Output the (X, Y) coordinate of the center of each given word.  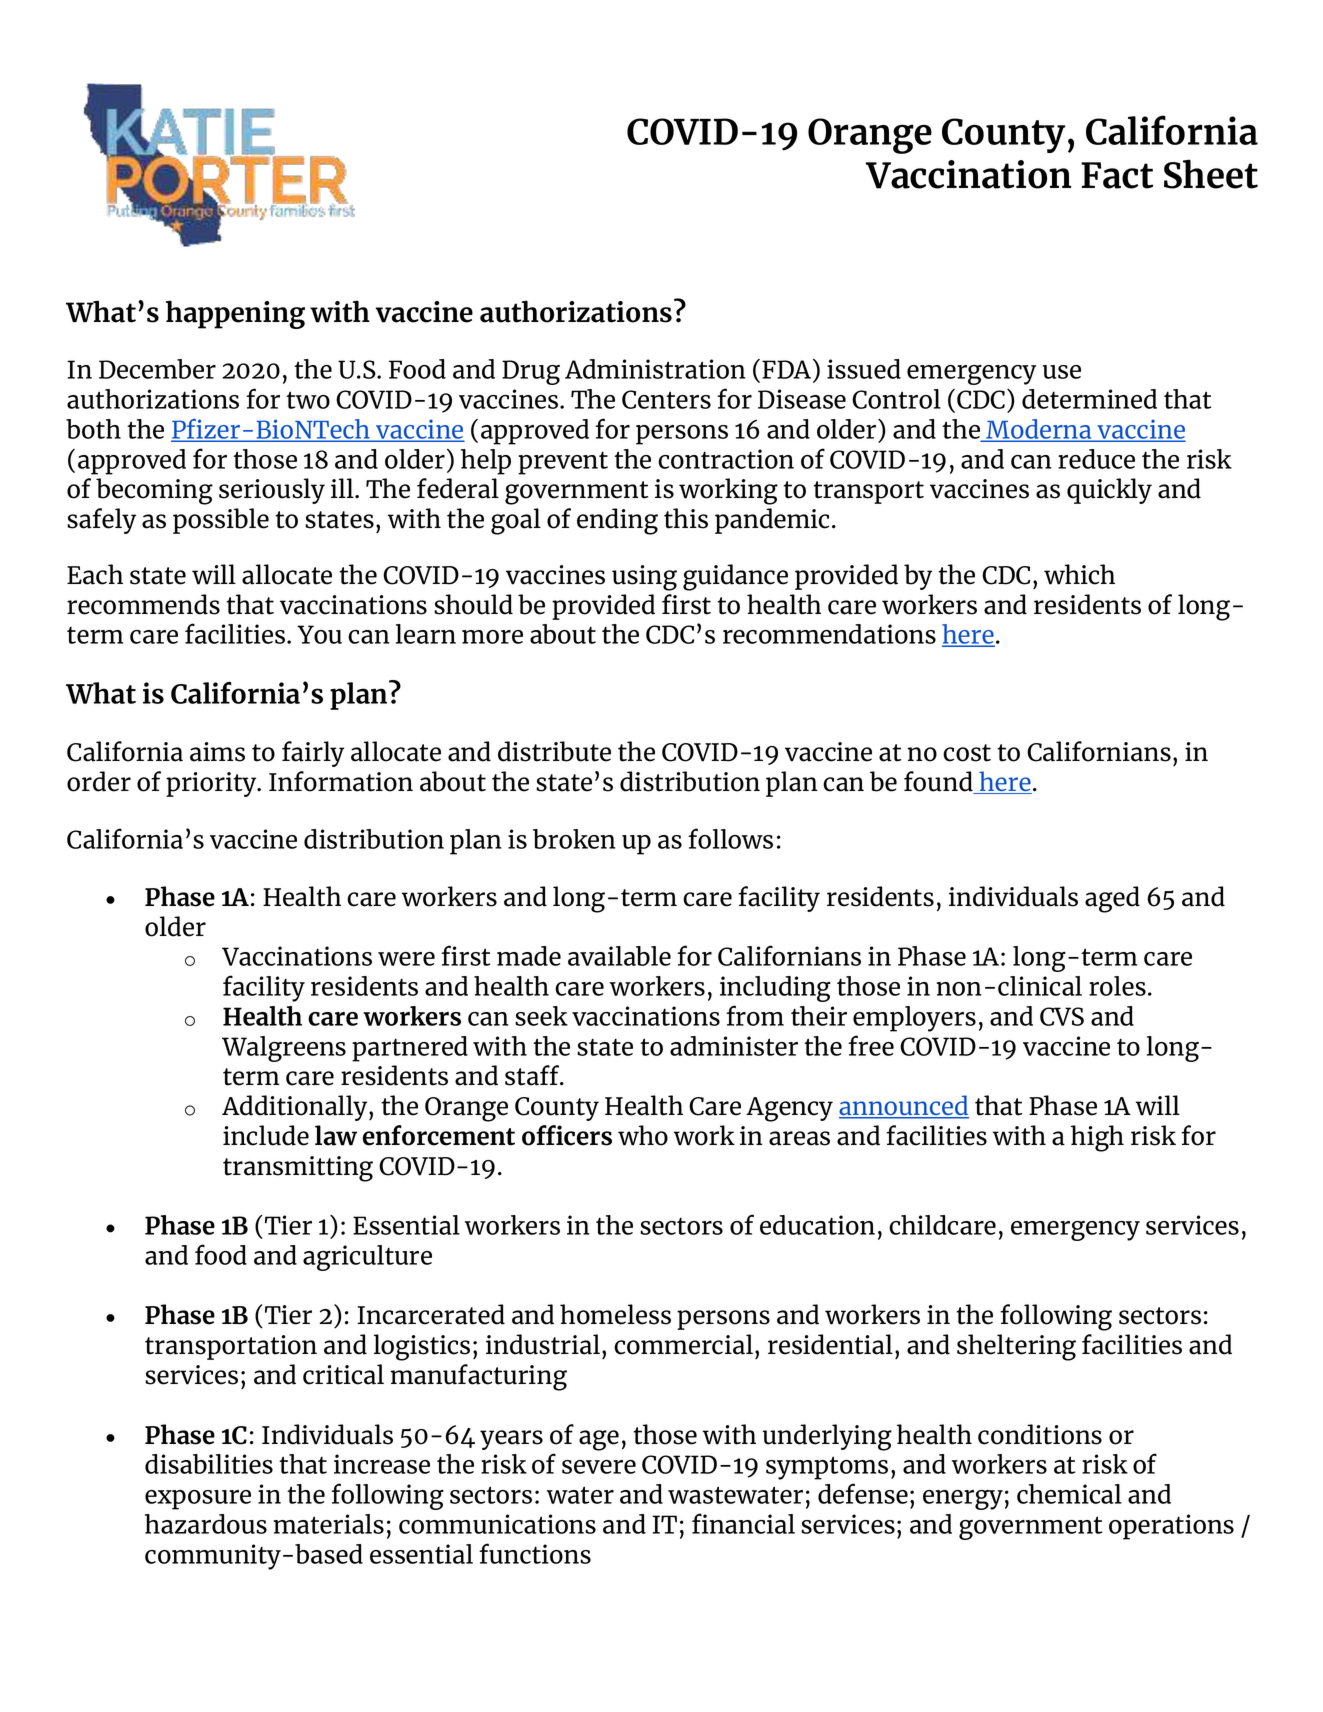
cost (967, 753)
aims (217, 752)
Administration (655, 369)
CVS (1062, 1016)
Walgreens (284, 1049)
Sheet (1211, 174)
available (619, 956)
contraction (726, 459)
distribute (554, 751)
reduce (1096, 459)
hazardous (206, 1524)
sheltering (1016, 1347)
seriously (272, 491)
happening (235, 314)
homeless (615, 1314)
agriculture (367, 1258)
